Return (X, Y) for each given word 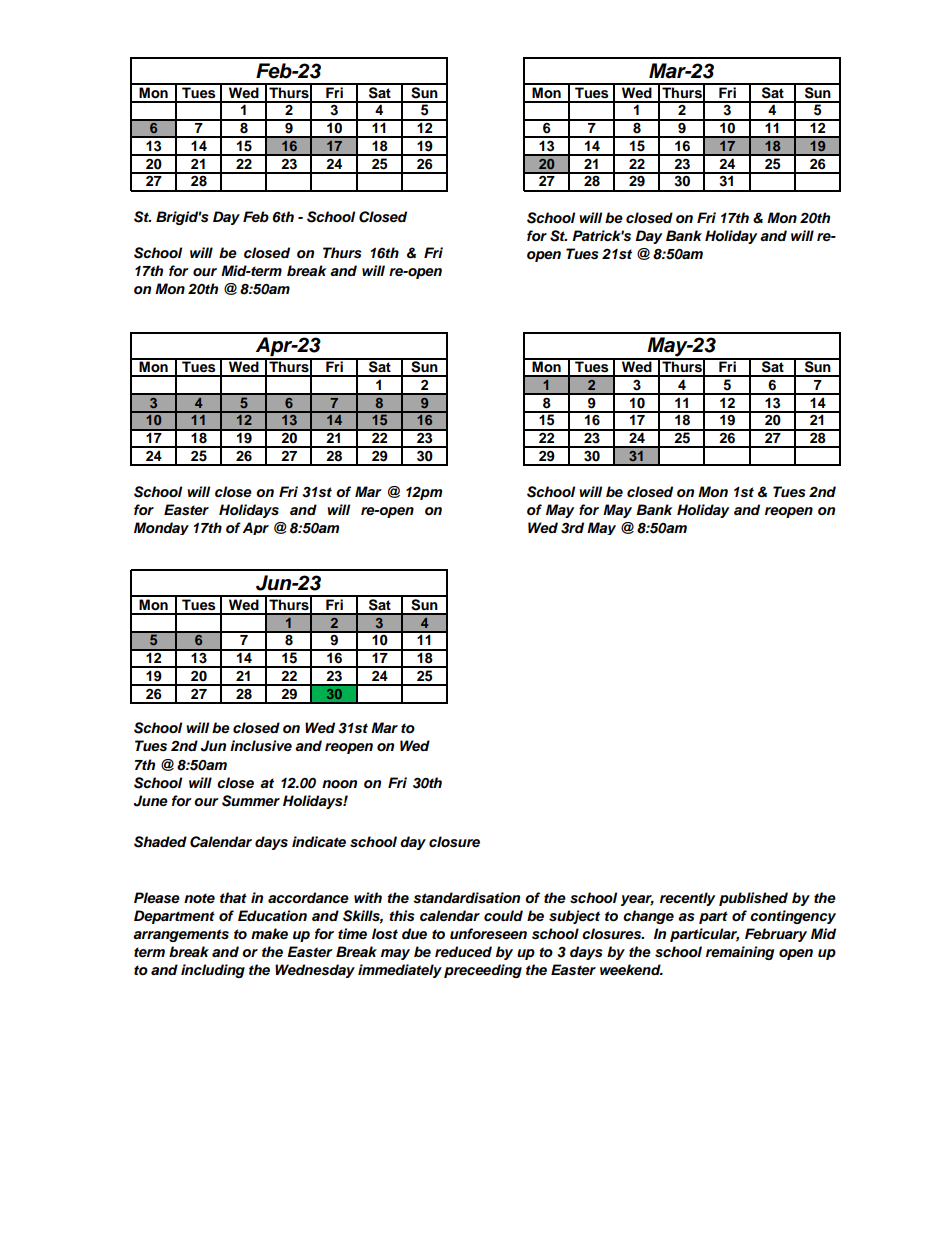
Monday (161, 528)
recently (687, 899)
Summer (251, 801)
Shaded (160, 842)
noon (339, 784)
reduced (463, 951)
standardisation (466, 898)
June (151, 801)
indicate (319, 841)
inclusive (261, 746)
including (213, 971)
